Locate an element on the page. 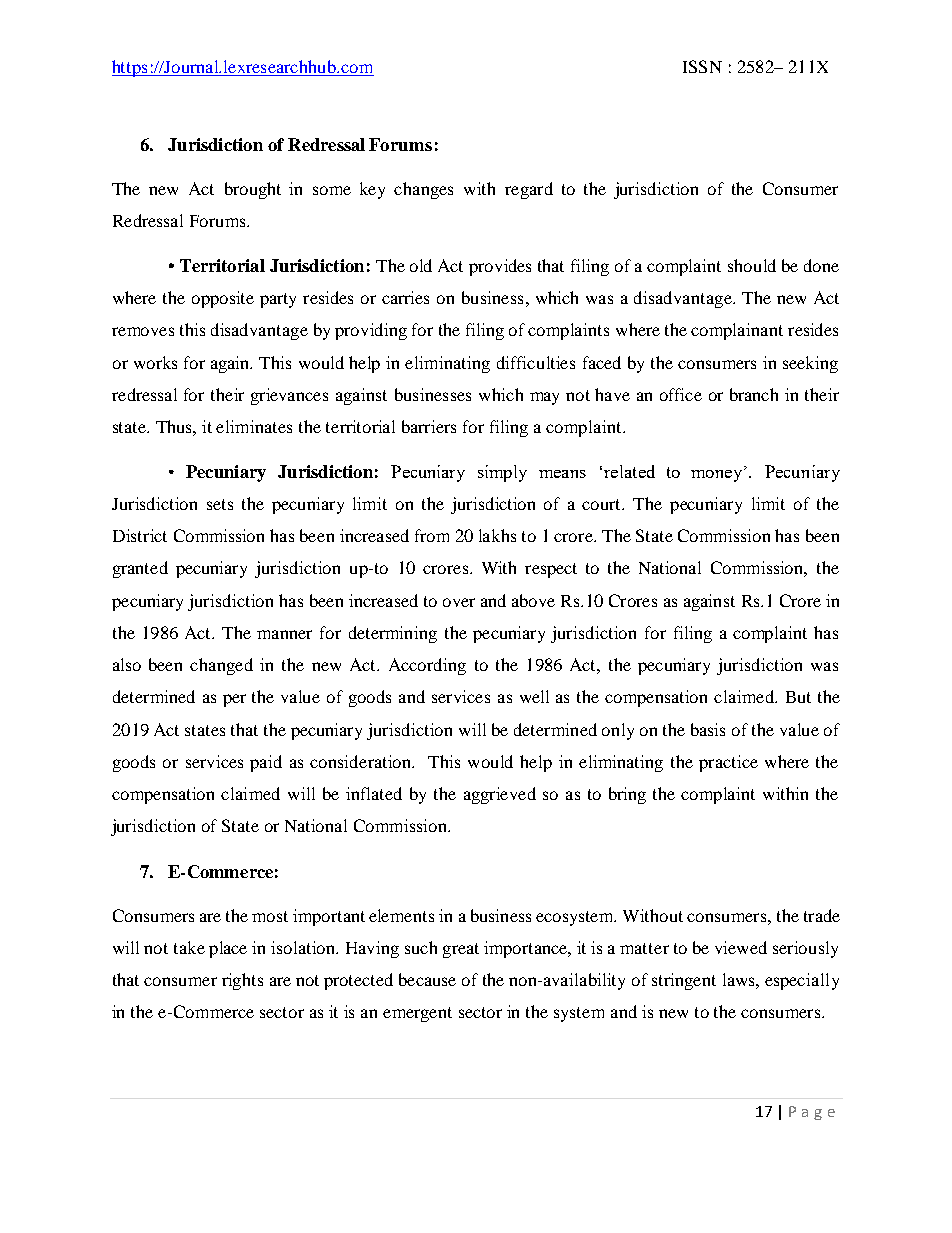 The width and height of the document is (952, 1233). changes is located at coordinates (423, 190).
